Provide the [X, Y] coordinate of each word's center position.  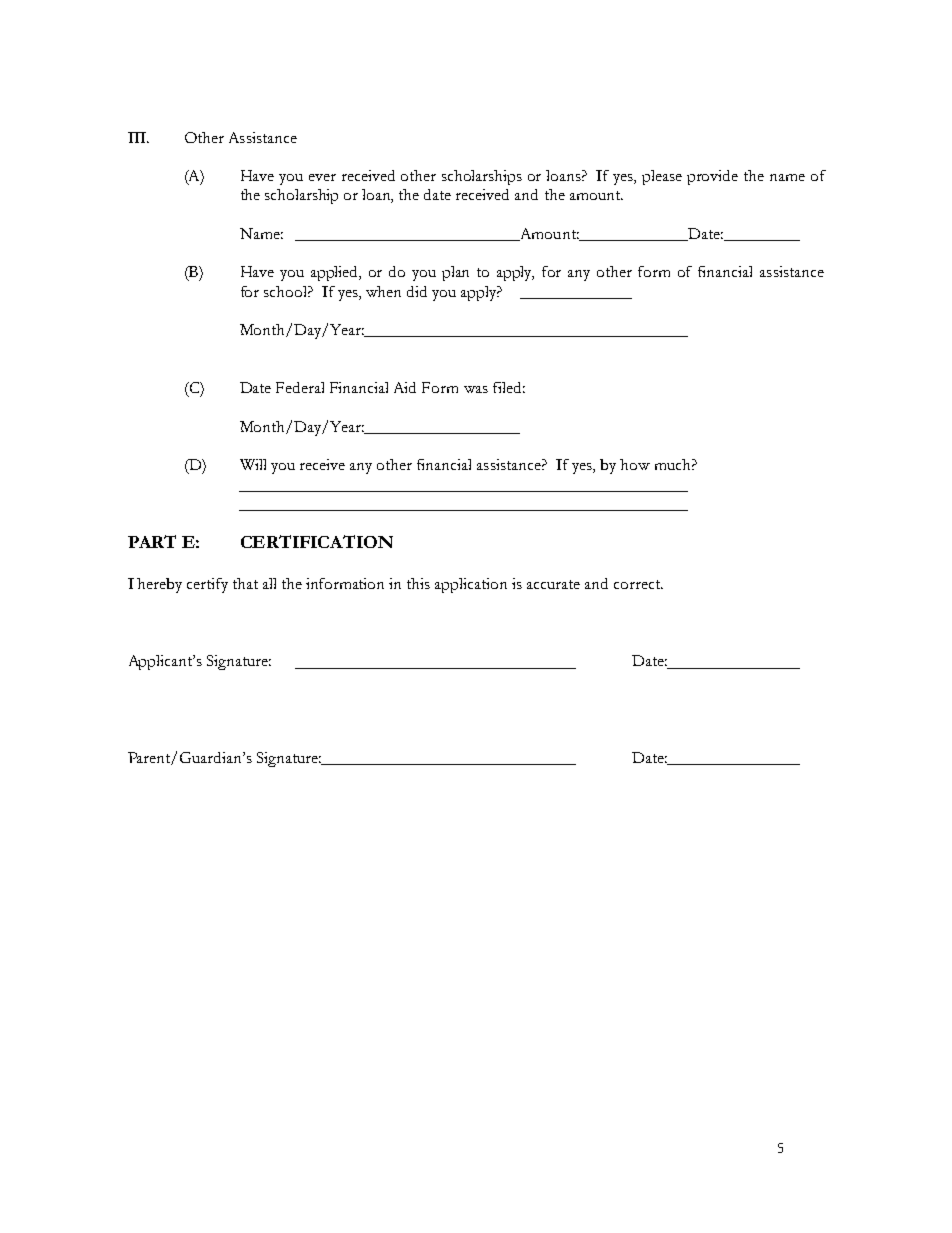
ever [322, 177]
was [476, 389]
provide [712, 177]
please [662, 177]
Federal [300, 387]
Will [253, 464]
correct [638, 584]
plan [455, 273]
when [383, 291]
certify [207, 585]
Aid [405, 387]
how [635, 464]
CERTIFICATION [317, 541]
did [417, 291]
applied [336, 273]
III [138, 137]
